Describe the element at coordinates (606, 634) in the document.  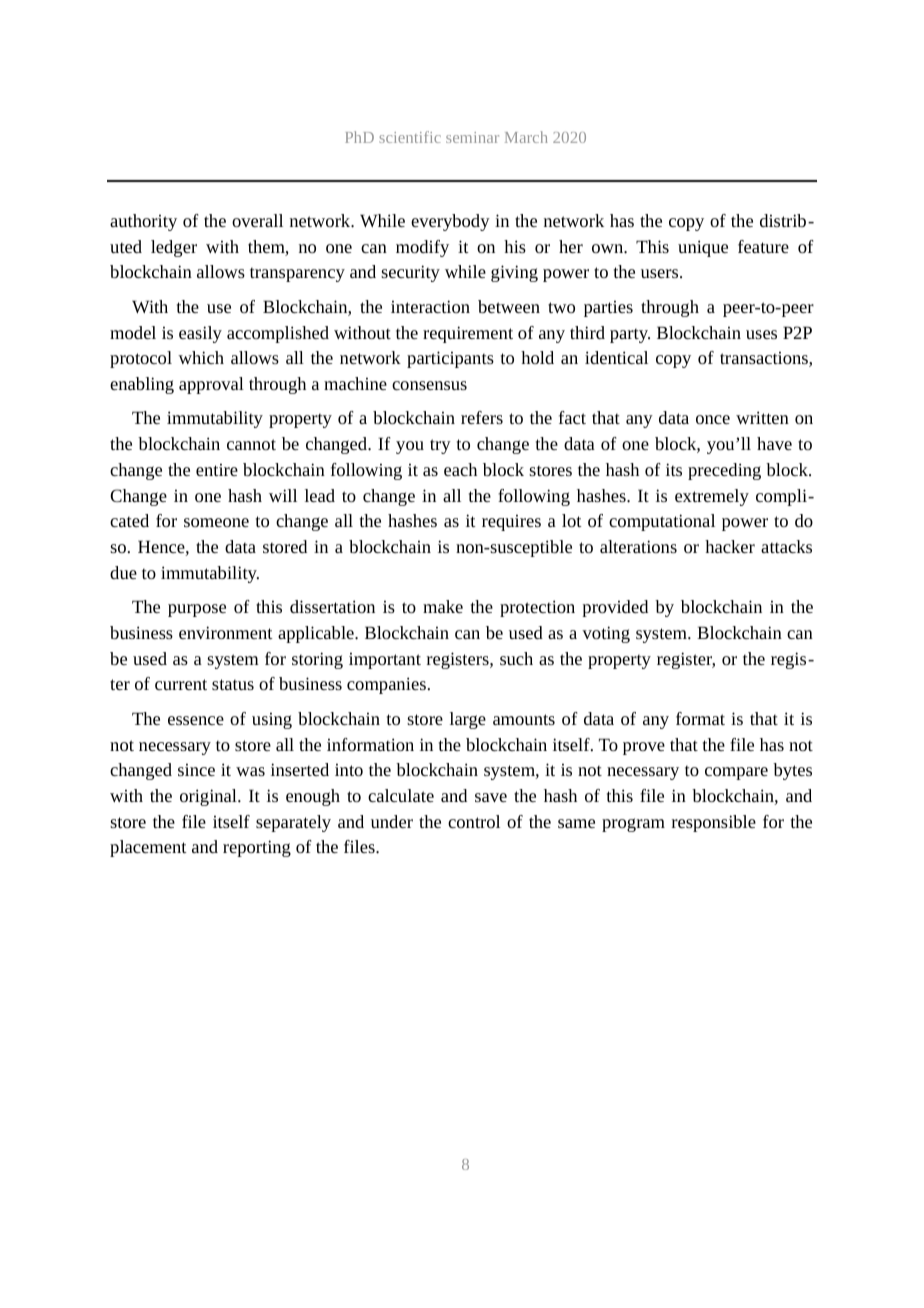
I see `voting` at that location.
